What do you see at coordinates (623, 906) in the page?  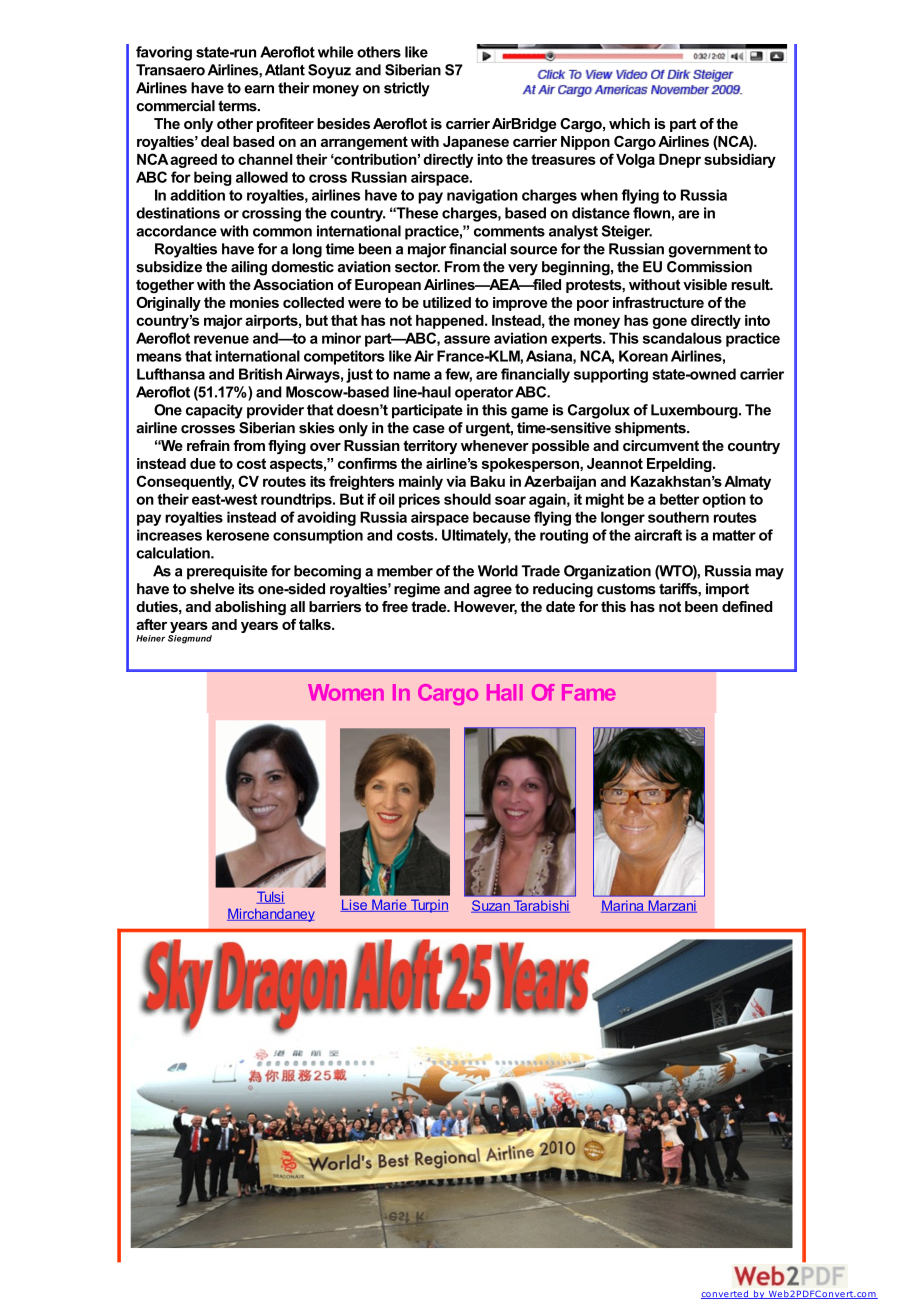 I see `Marina` at bounding box center [623, 906].
